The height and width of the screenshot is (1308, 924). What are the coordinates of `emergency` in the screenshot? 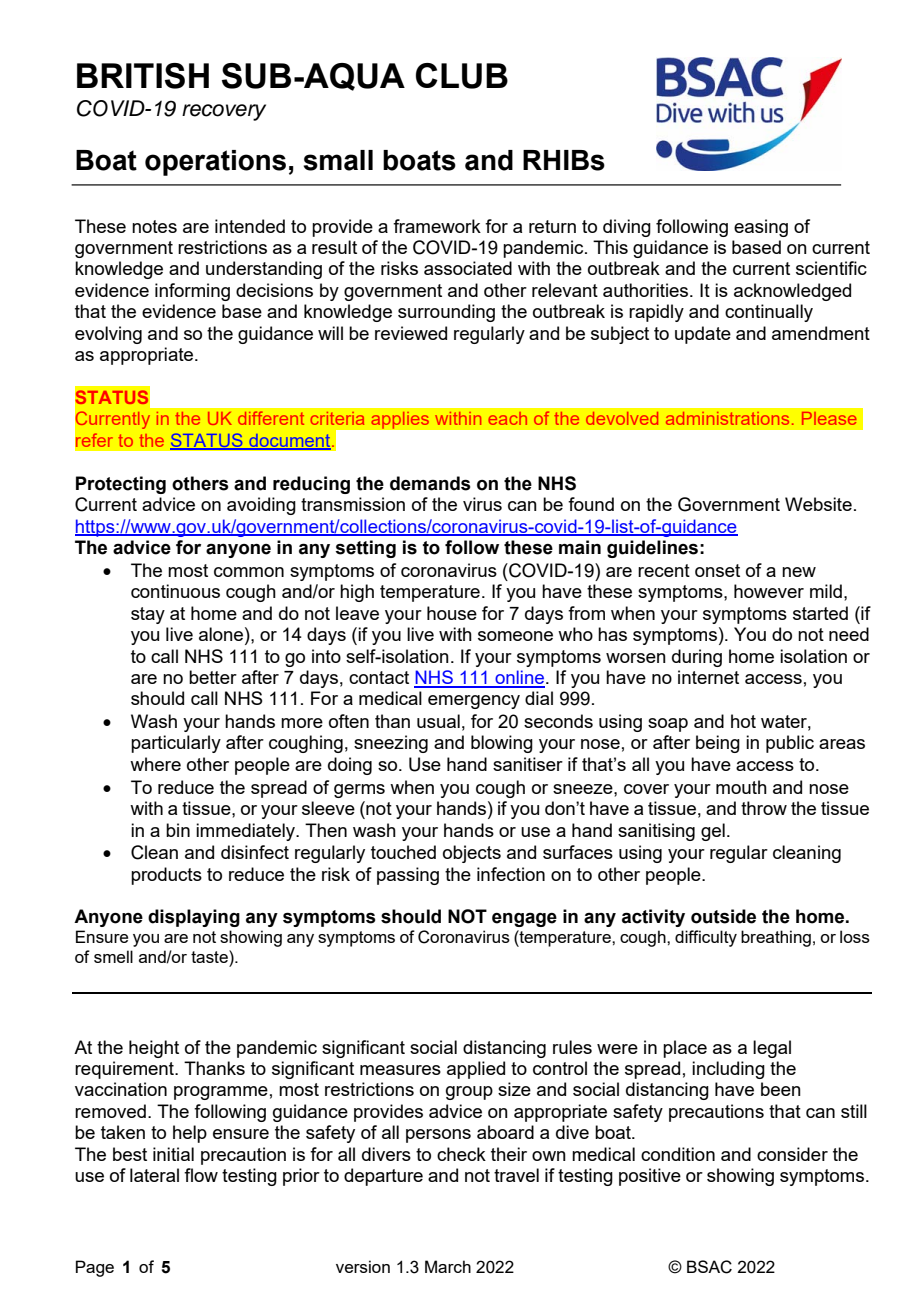 It's located at (474, 702).
